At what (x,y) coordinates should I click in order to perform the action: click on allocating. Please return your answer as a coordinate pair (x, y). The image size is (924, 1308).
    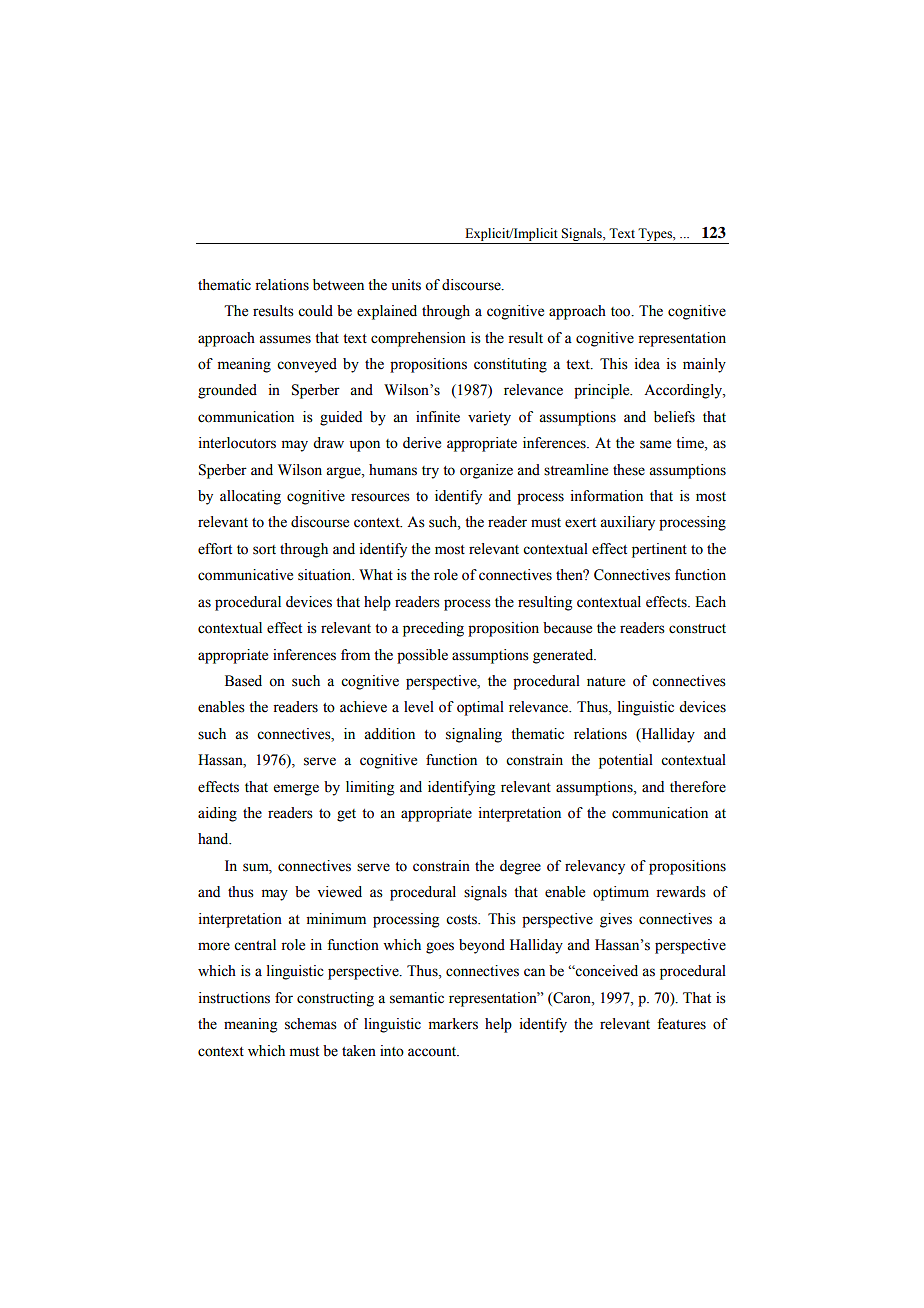
    Looking at the image, I should click on (250, 497).
